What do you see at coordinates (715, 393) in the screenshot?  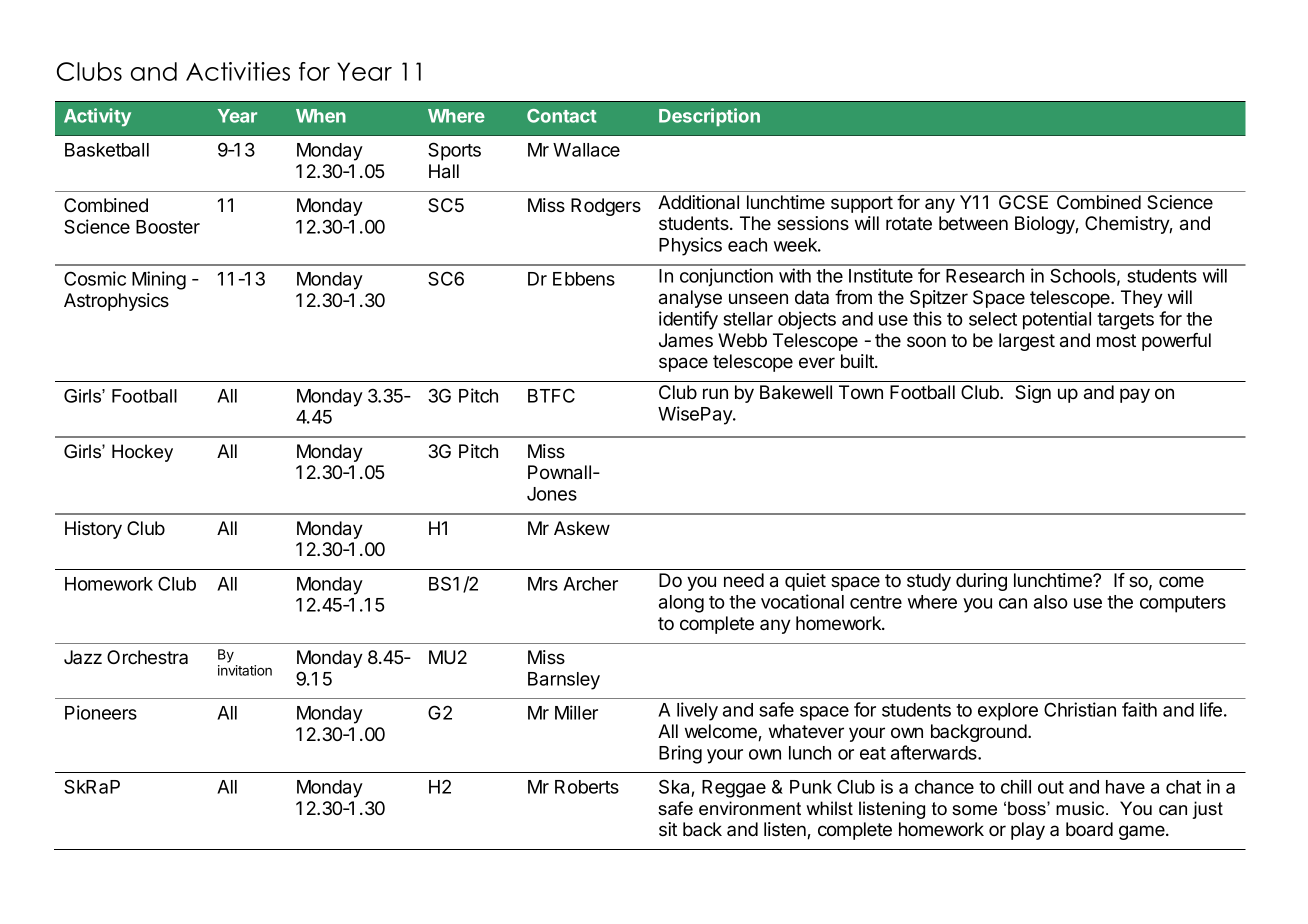 I see `run` at bounding box center [715, 393].
